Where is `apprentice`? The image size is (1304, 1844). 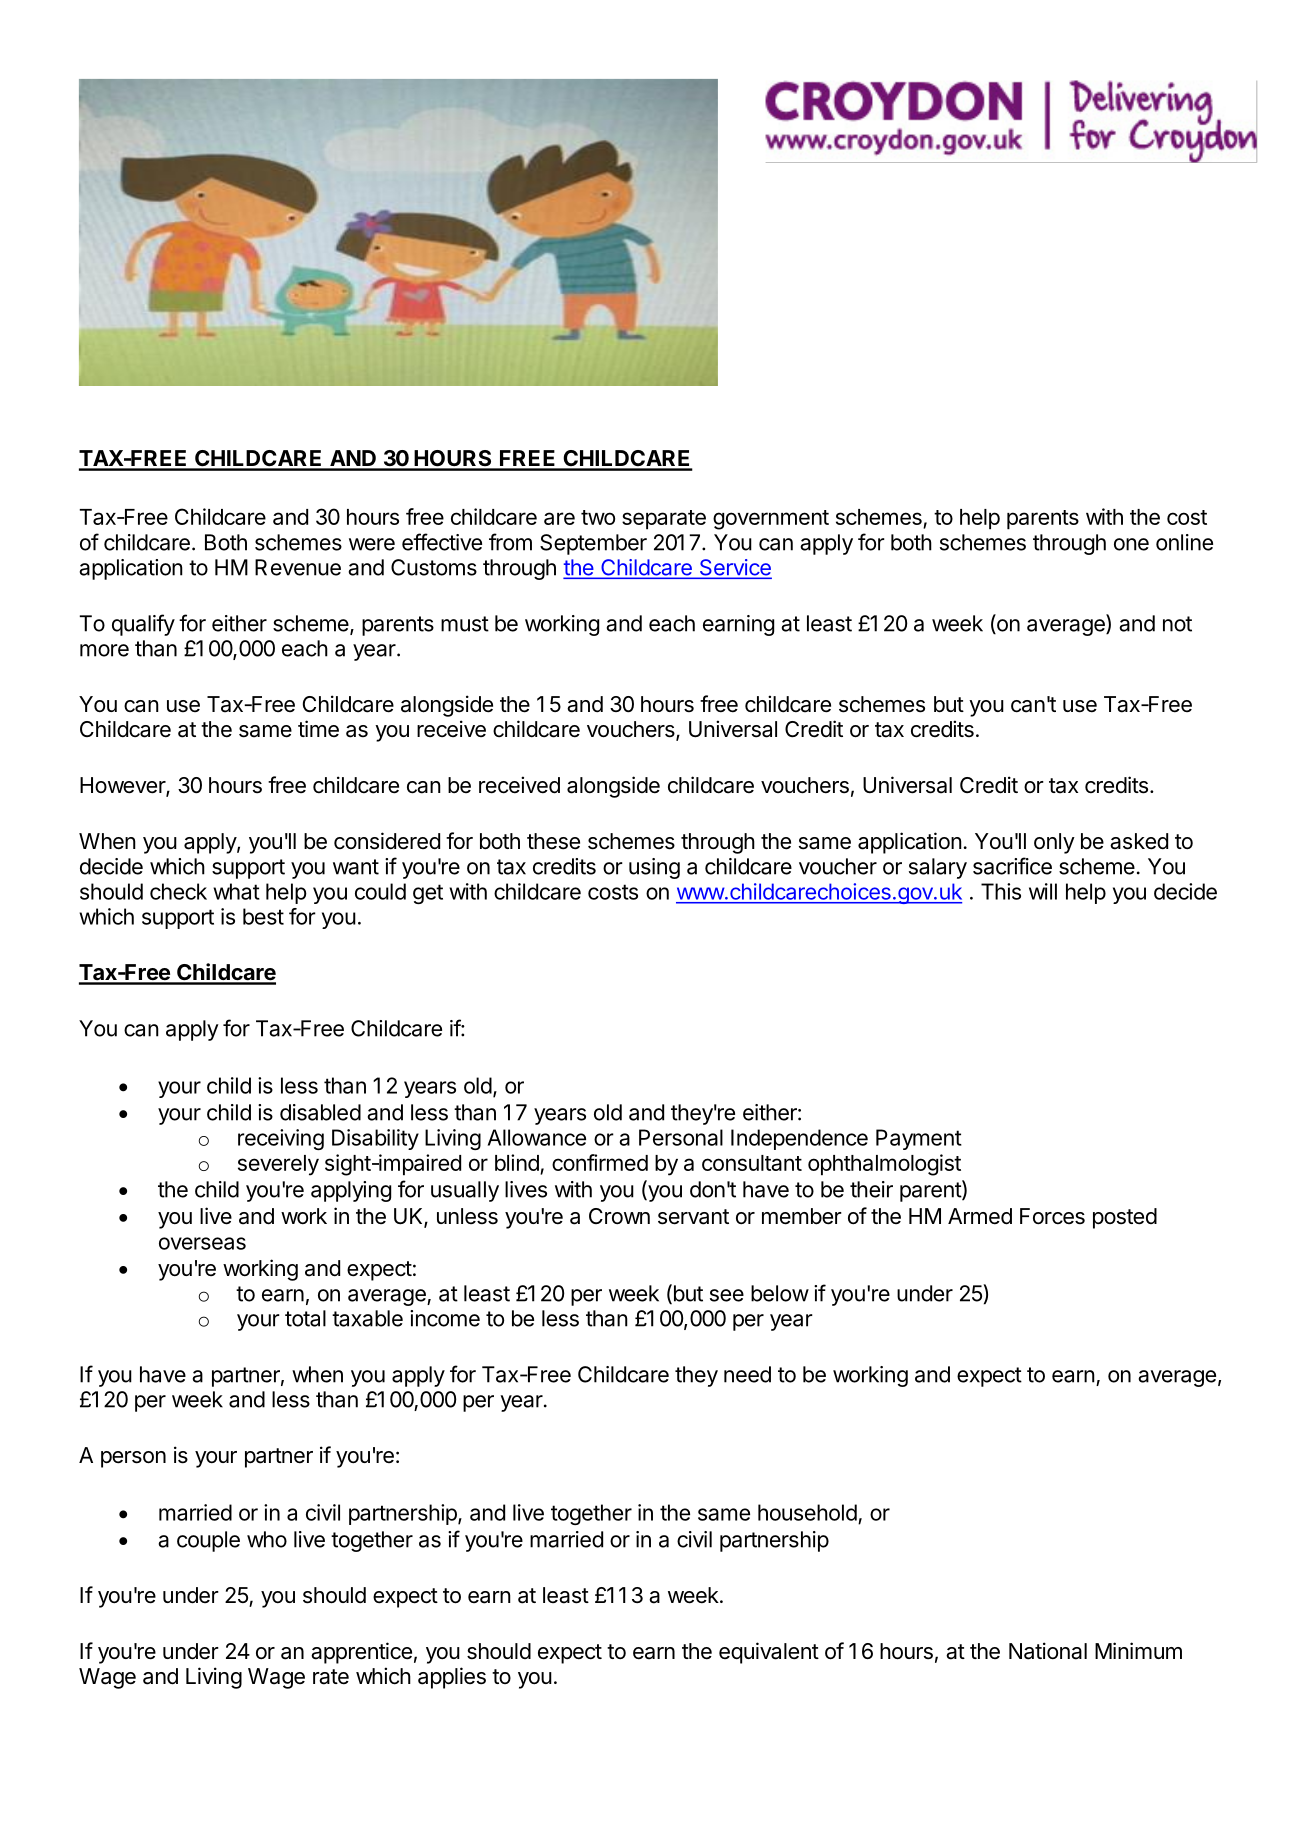
apprentice is located at coordinates (361, 1653).
